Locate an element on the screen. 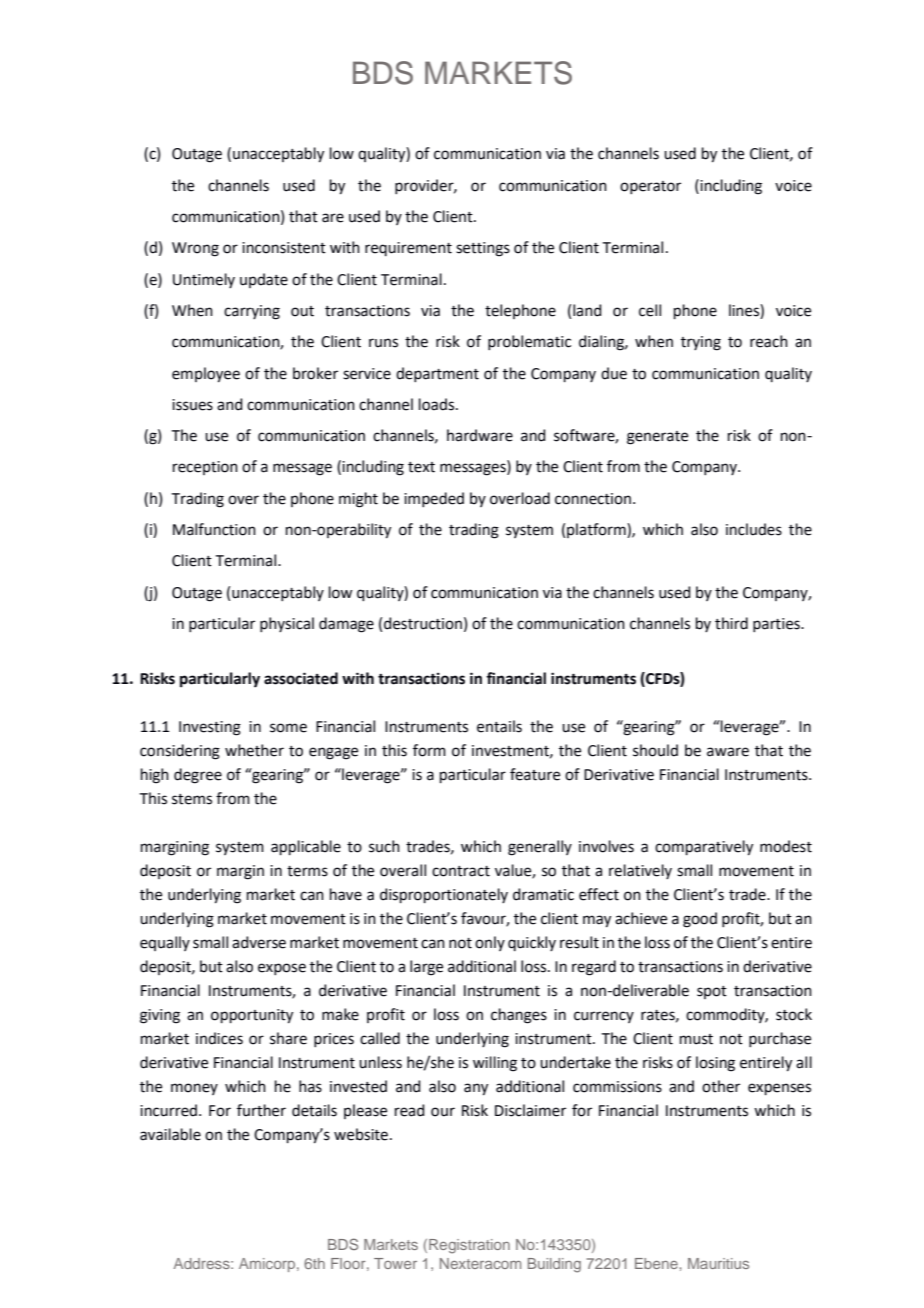 This screenshot has height=1308, width=924. operator is located at coordinates (650, 187).
